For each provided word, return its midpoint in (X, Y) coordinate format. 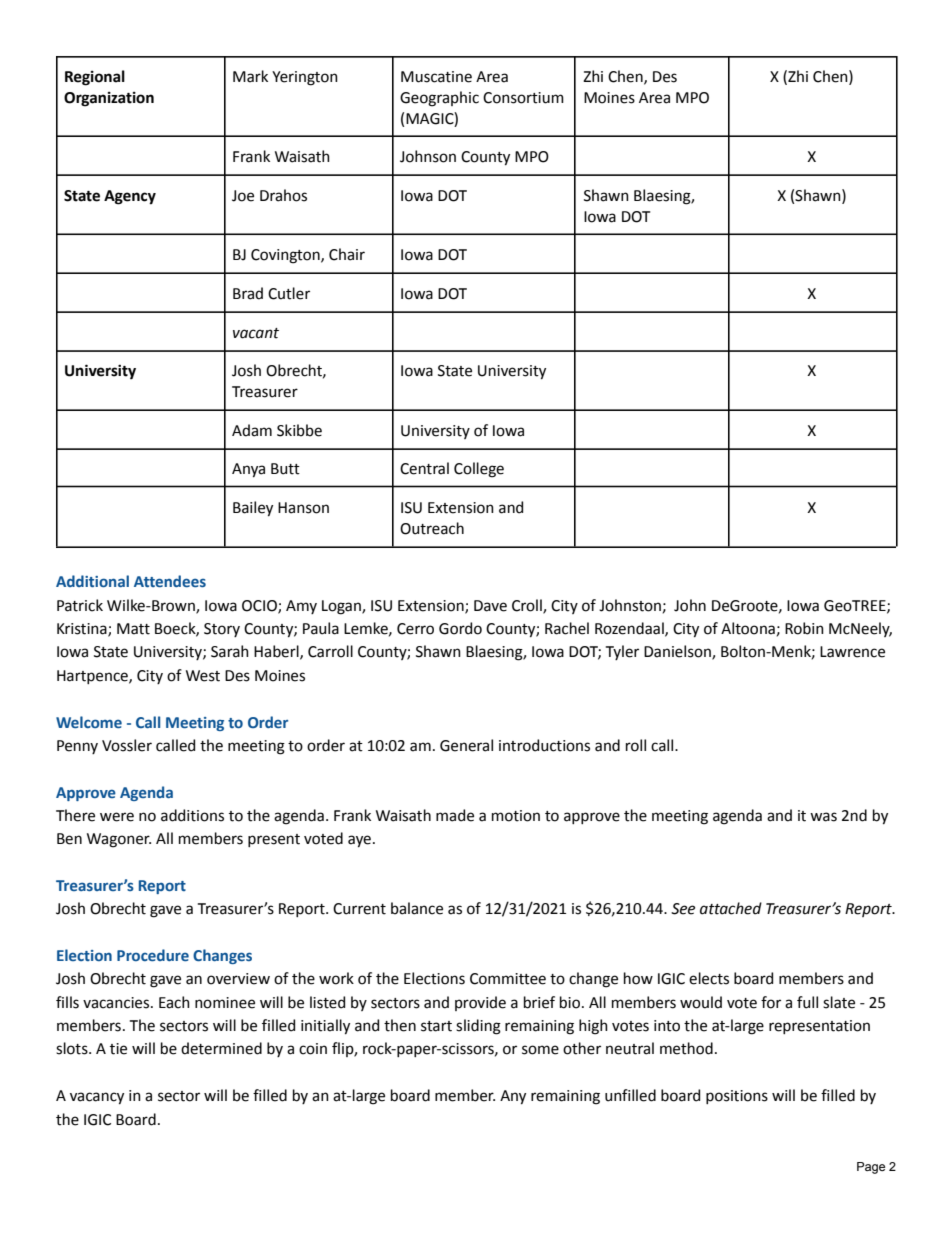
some (540, 1050)
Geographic (439, 99)
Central (424, 468)
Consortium (523, 98)
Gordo (460, 628)
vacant (256, 333)
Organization (109, 99)
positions (737, 1097)
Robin (804, 628)
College (479, 470)
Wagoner (119, 840)
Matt (133, 629)
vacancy (97, 1098)
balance (417, 908)
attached (731, 908)
